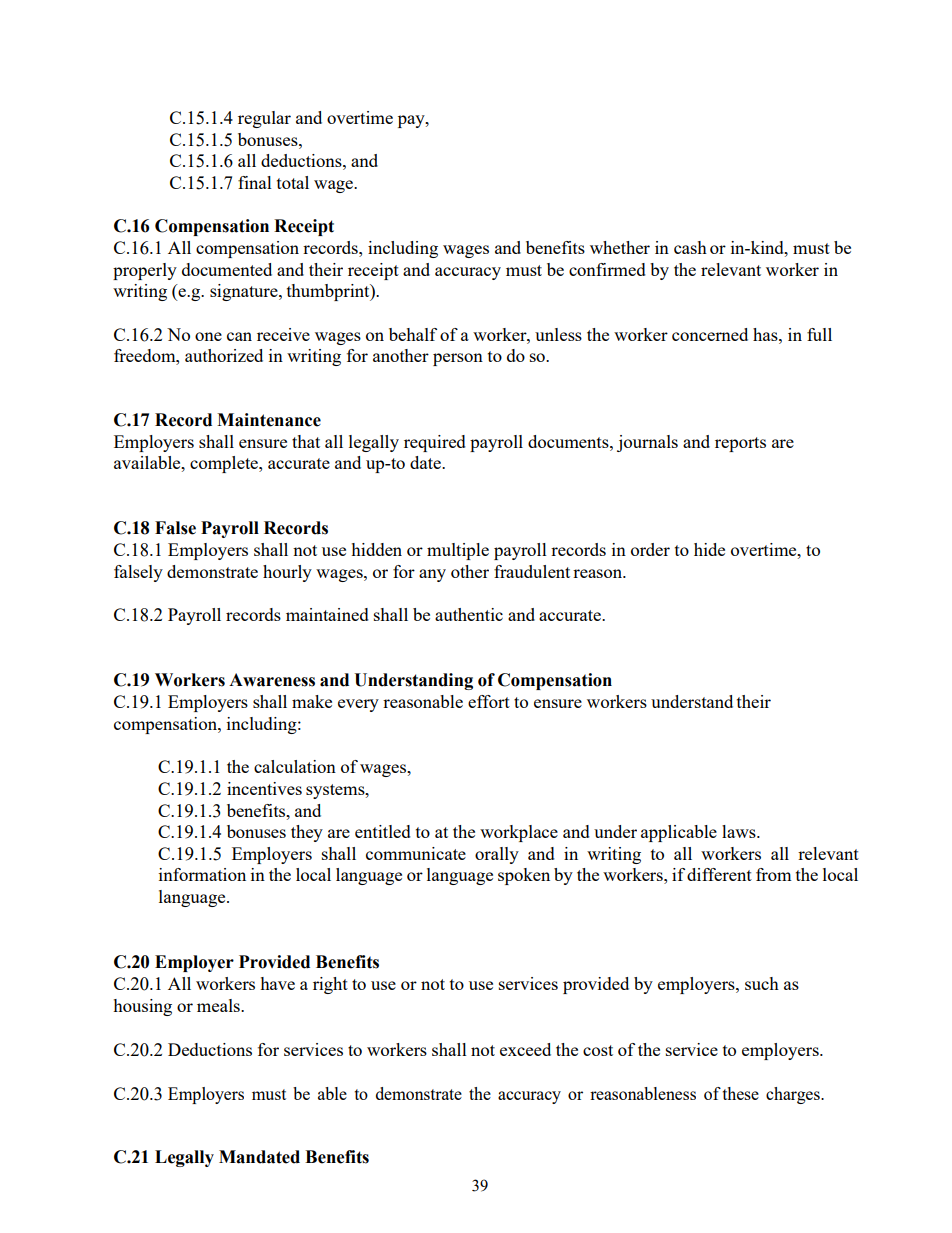  Describe the element at coordinates (287, 573) in the page. I see `hourly` at that location.
